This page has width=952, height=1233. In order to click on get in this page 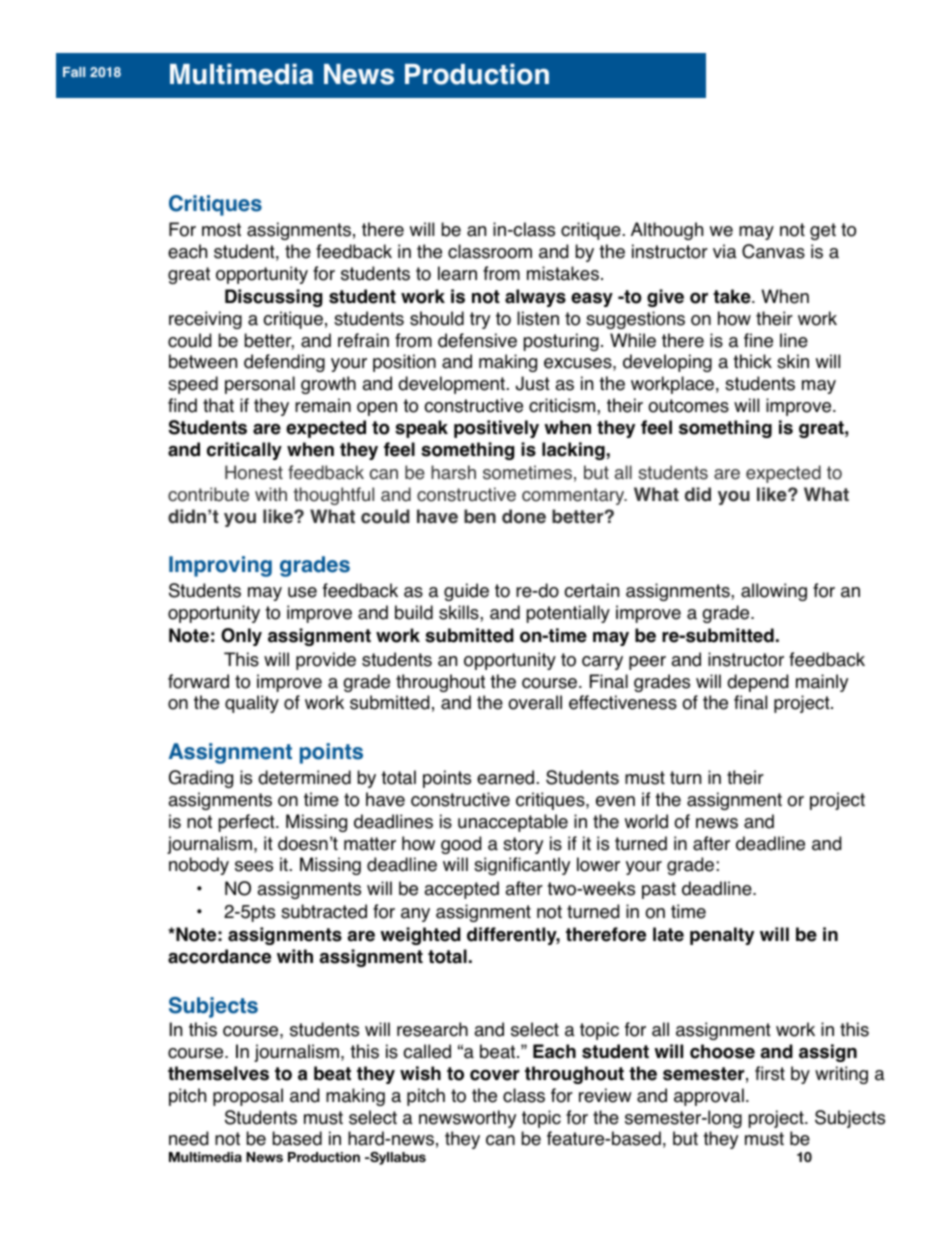, I will do `click(823, 231)`.
